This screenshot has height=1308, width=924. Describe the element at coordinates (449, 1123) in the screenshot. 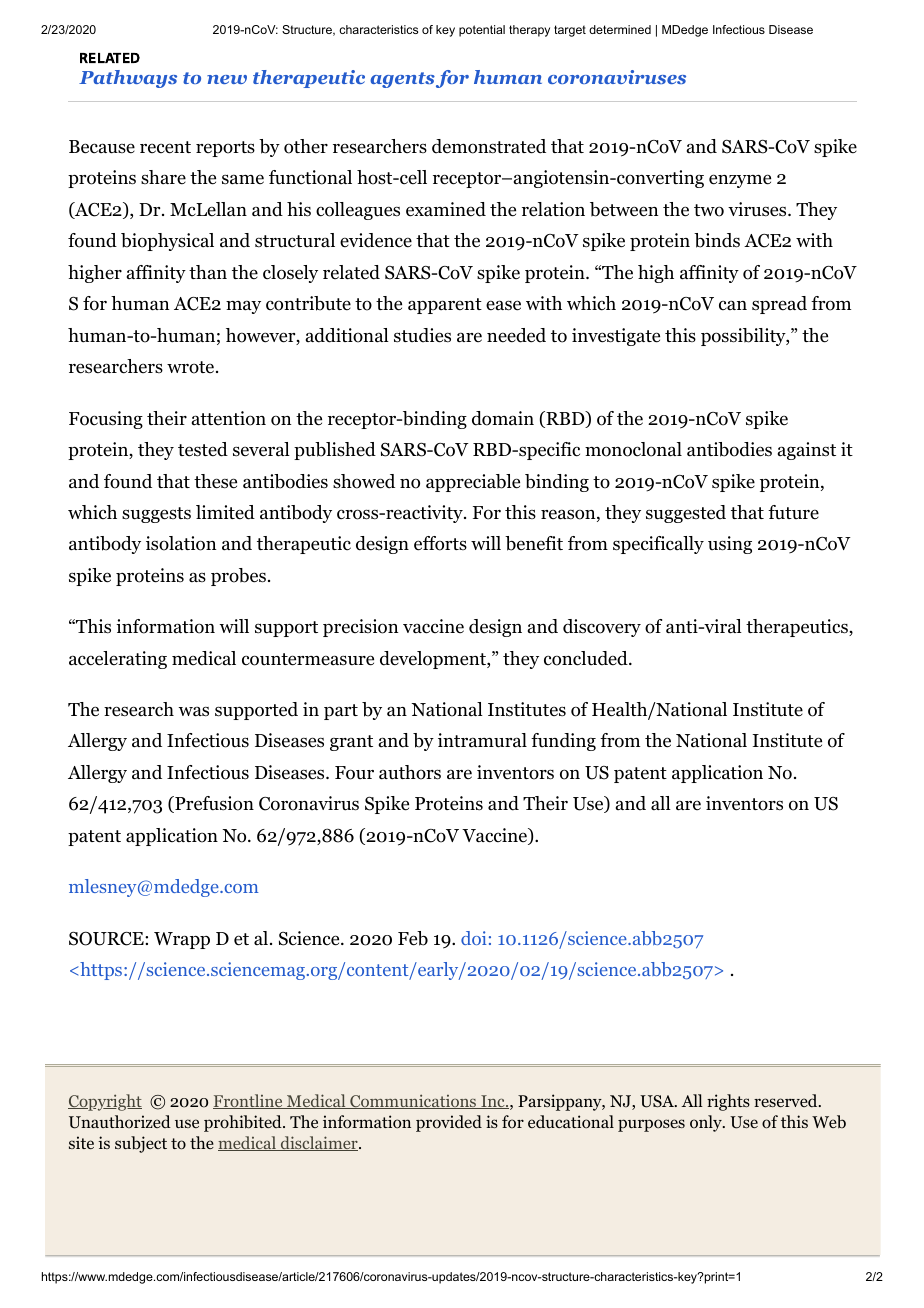

I see `provided` at that location.
